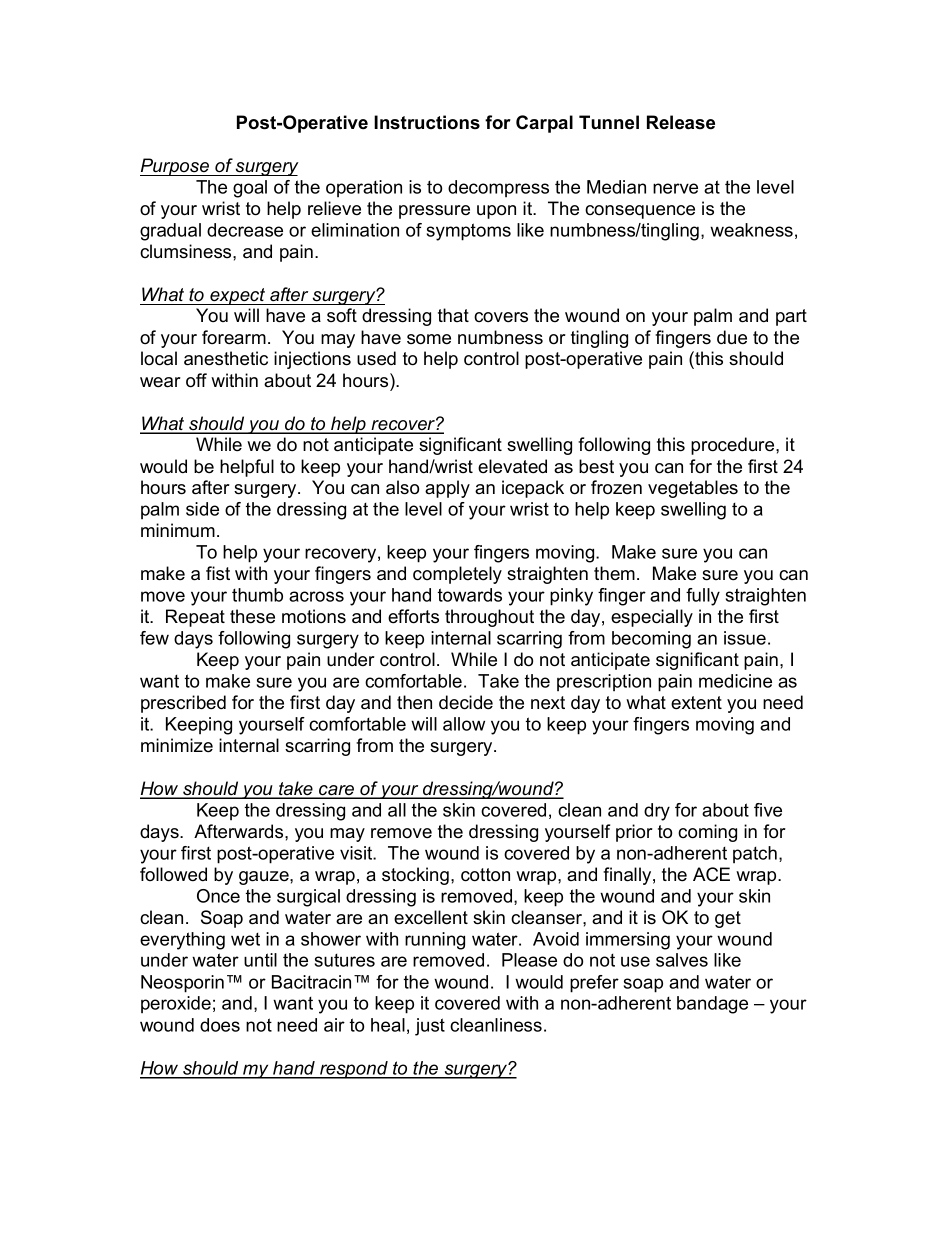 The height and width of the document is (1233, 952). I want to click on elevated, so click(512, 466).
